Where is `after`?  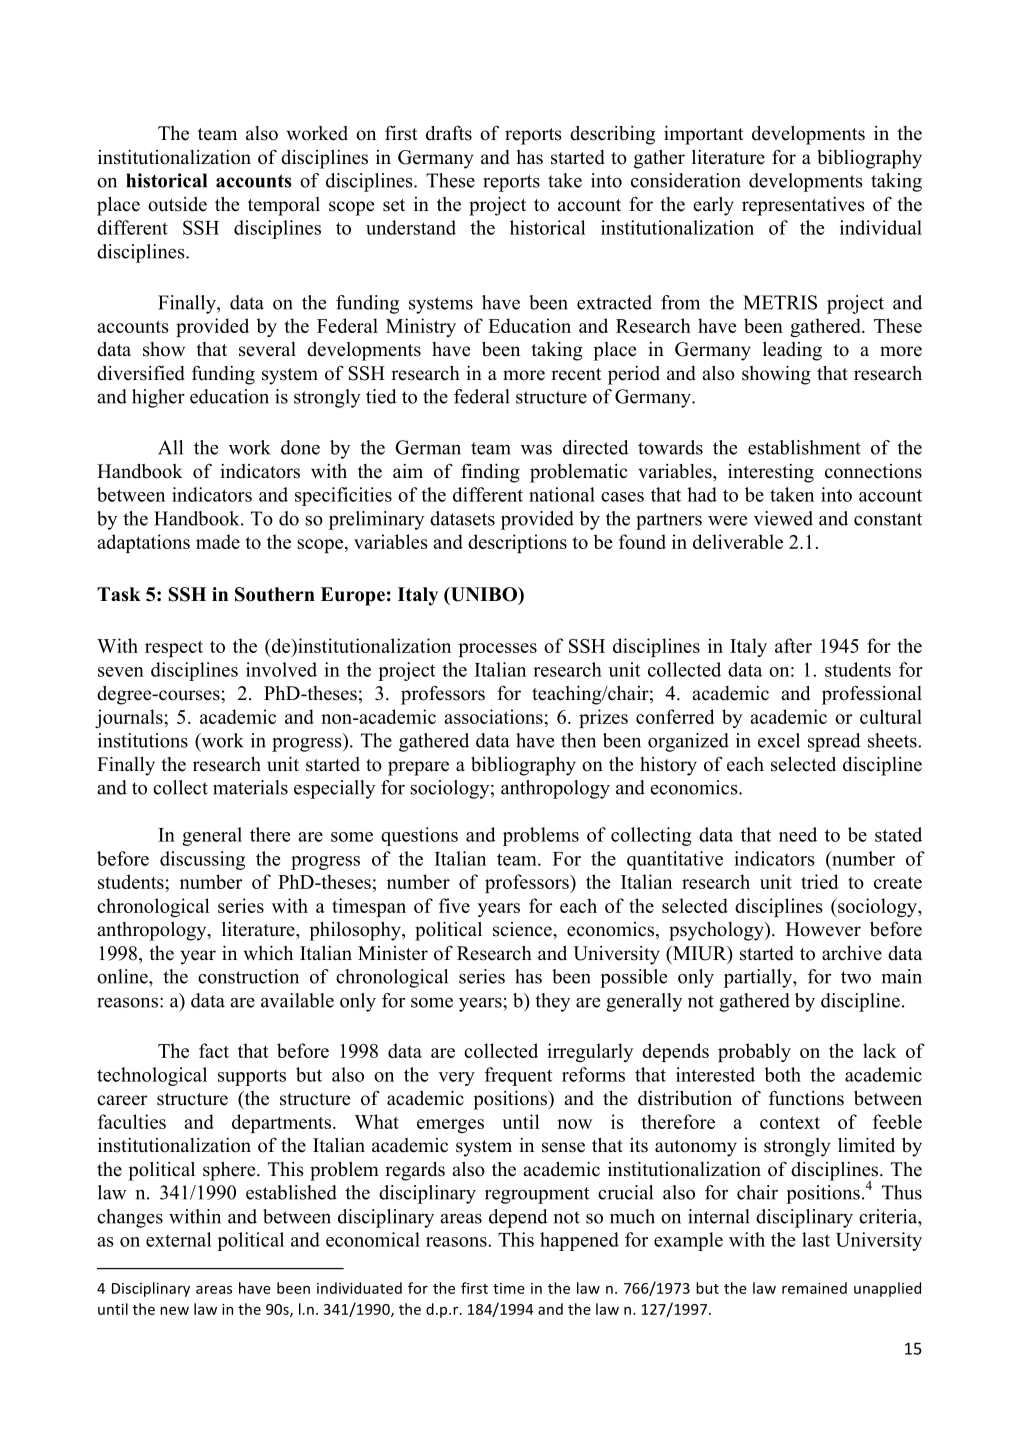
after is located at coordinates (793, 645).
